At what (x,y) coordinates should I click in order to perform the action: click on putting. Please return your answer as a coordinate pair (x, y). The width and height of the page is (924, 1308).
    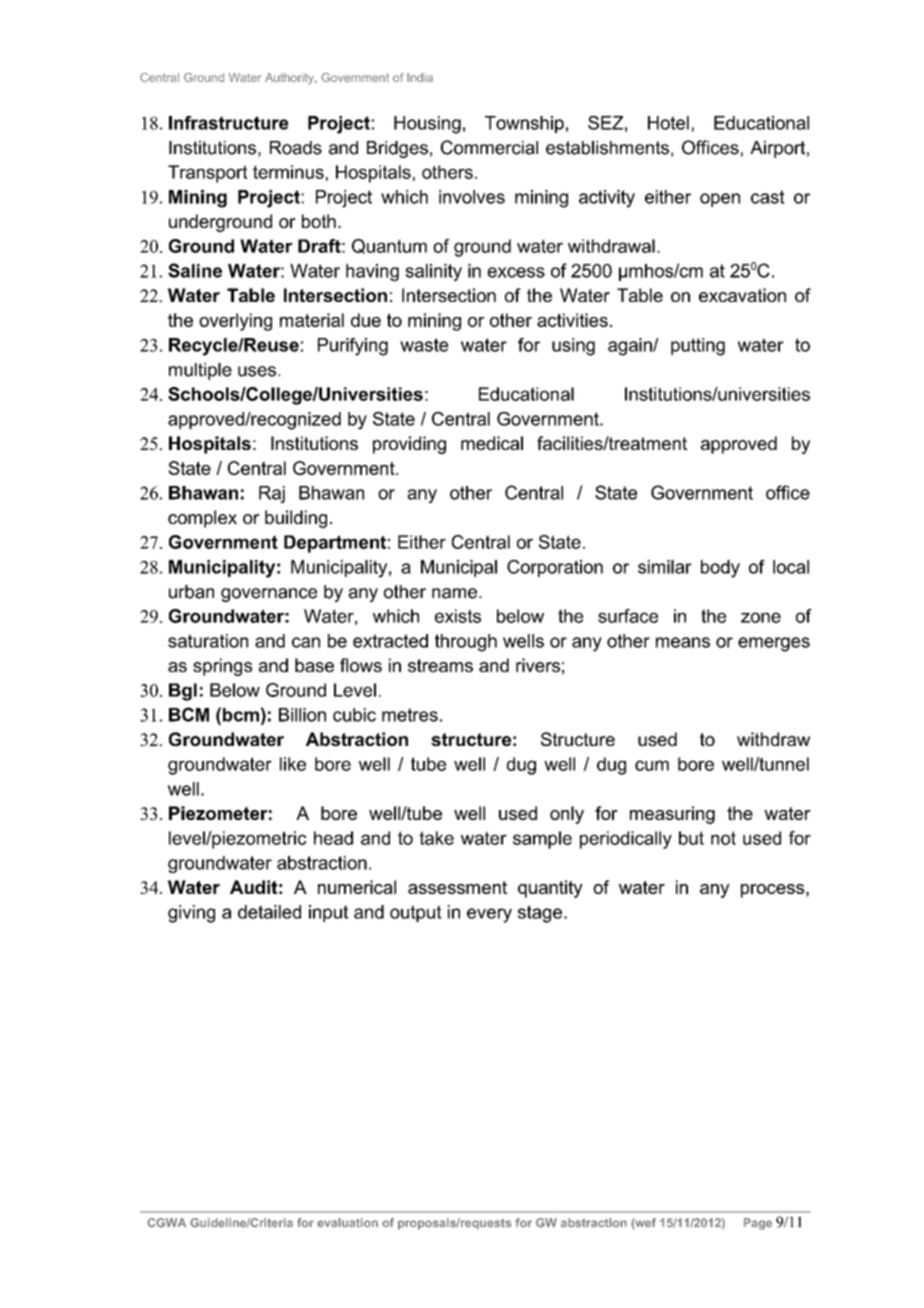
    Looking at the image, I should click on (698, 347).
